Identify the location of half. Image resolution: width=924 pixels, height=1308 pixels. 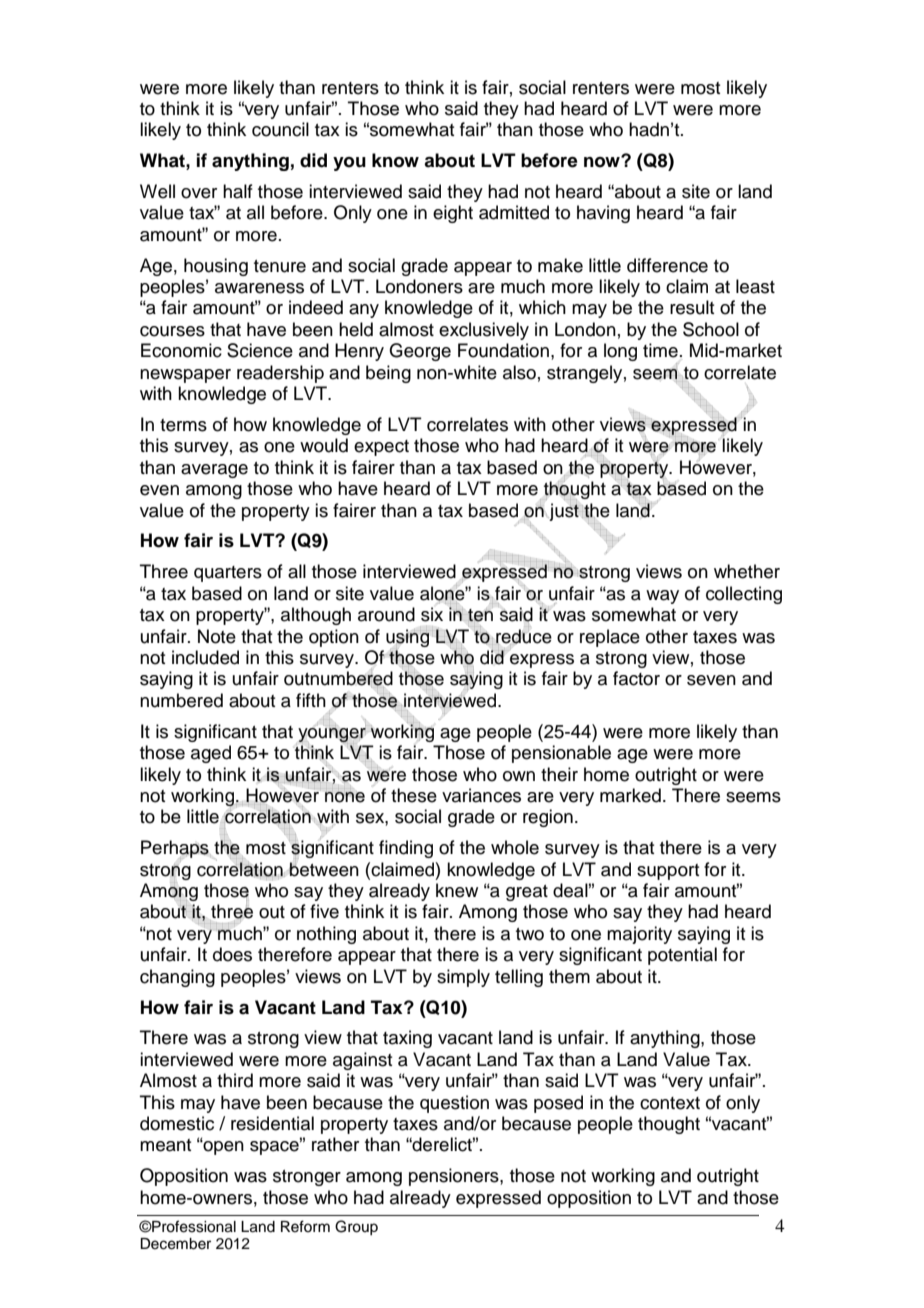
(238, 191).
